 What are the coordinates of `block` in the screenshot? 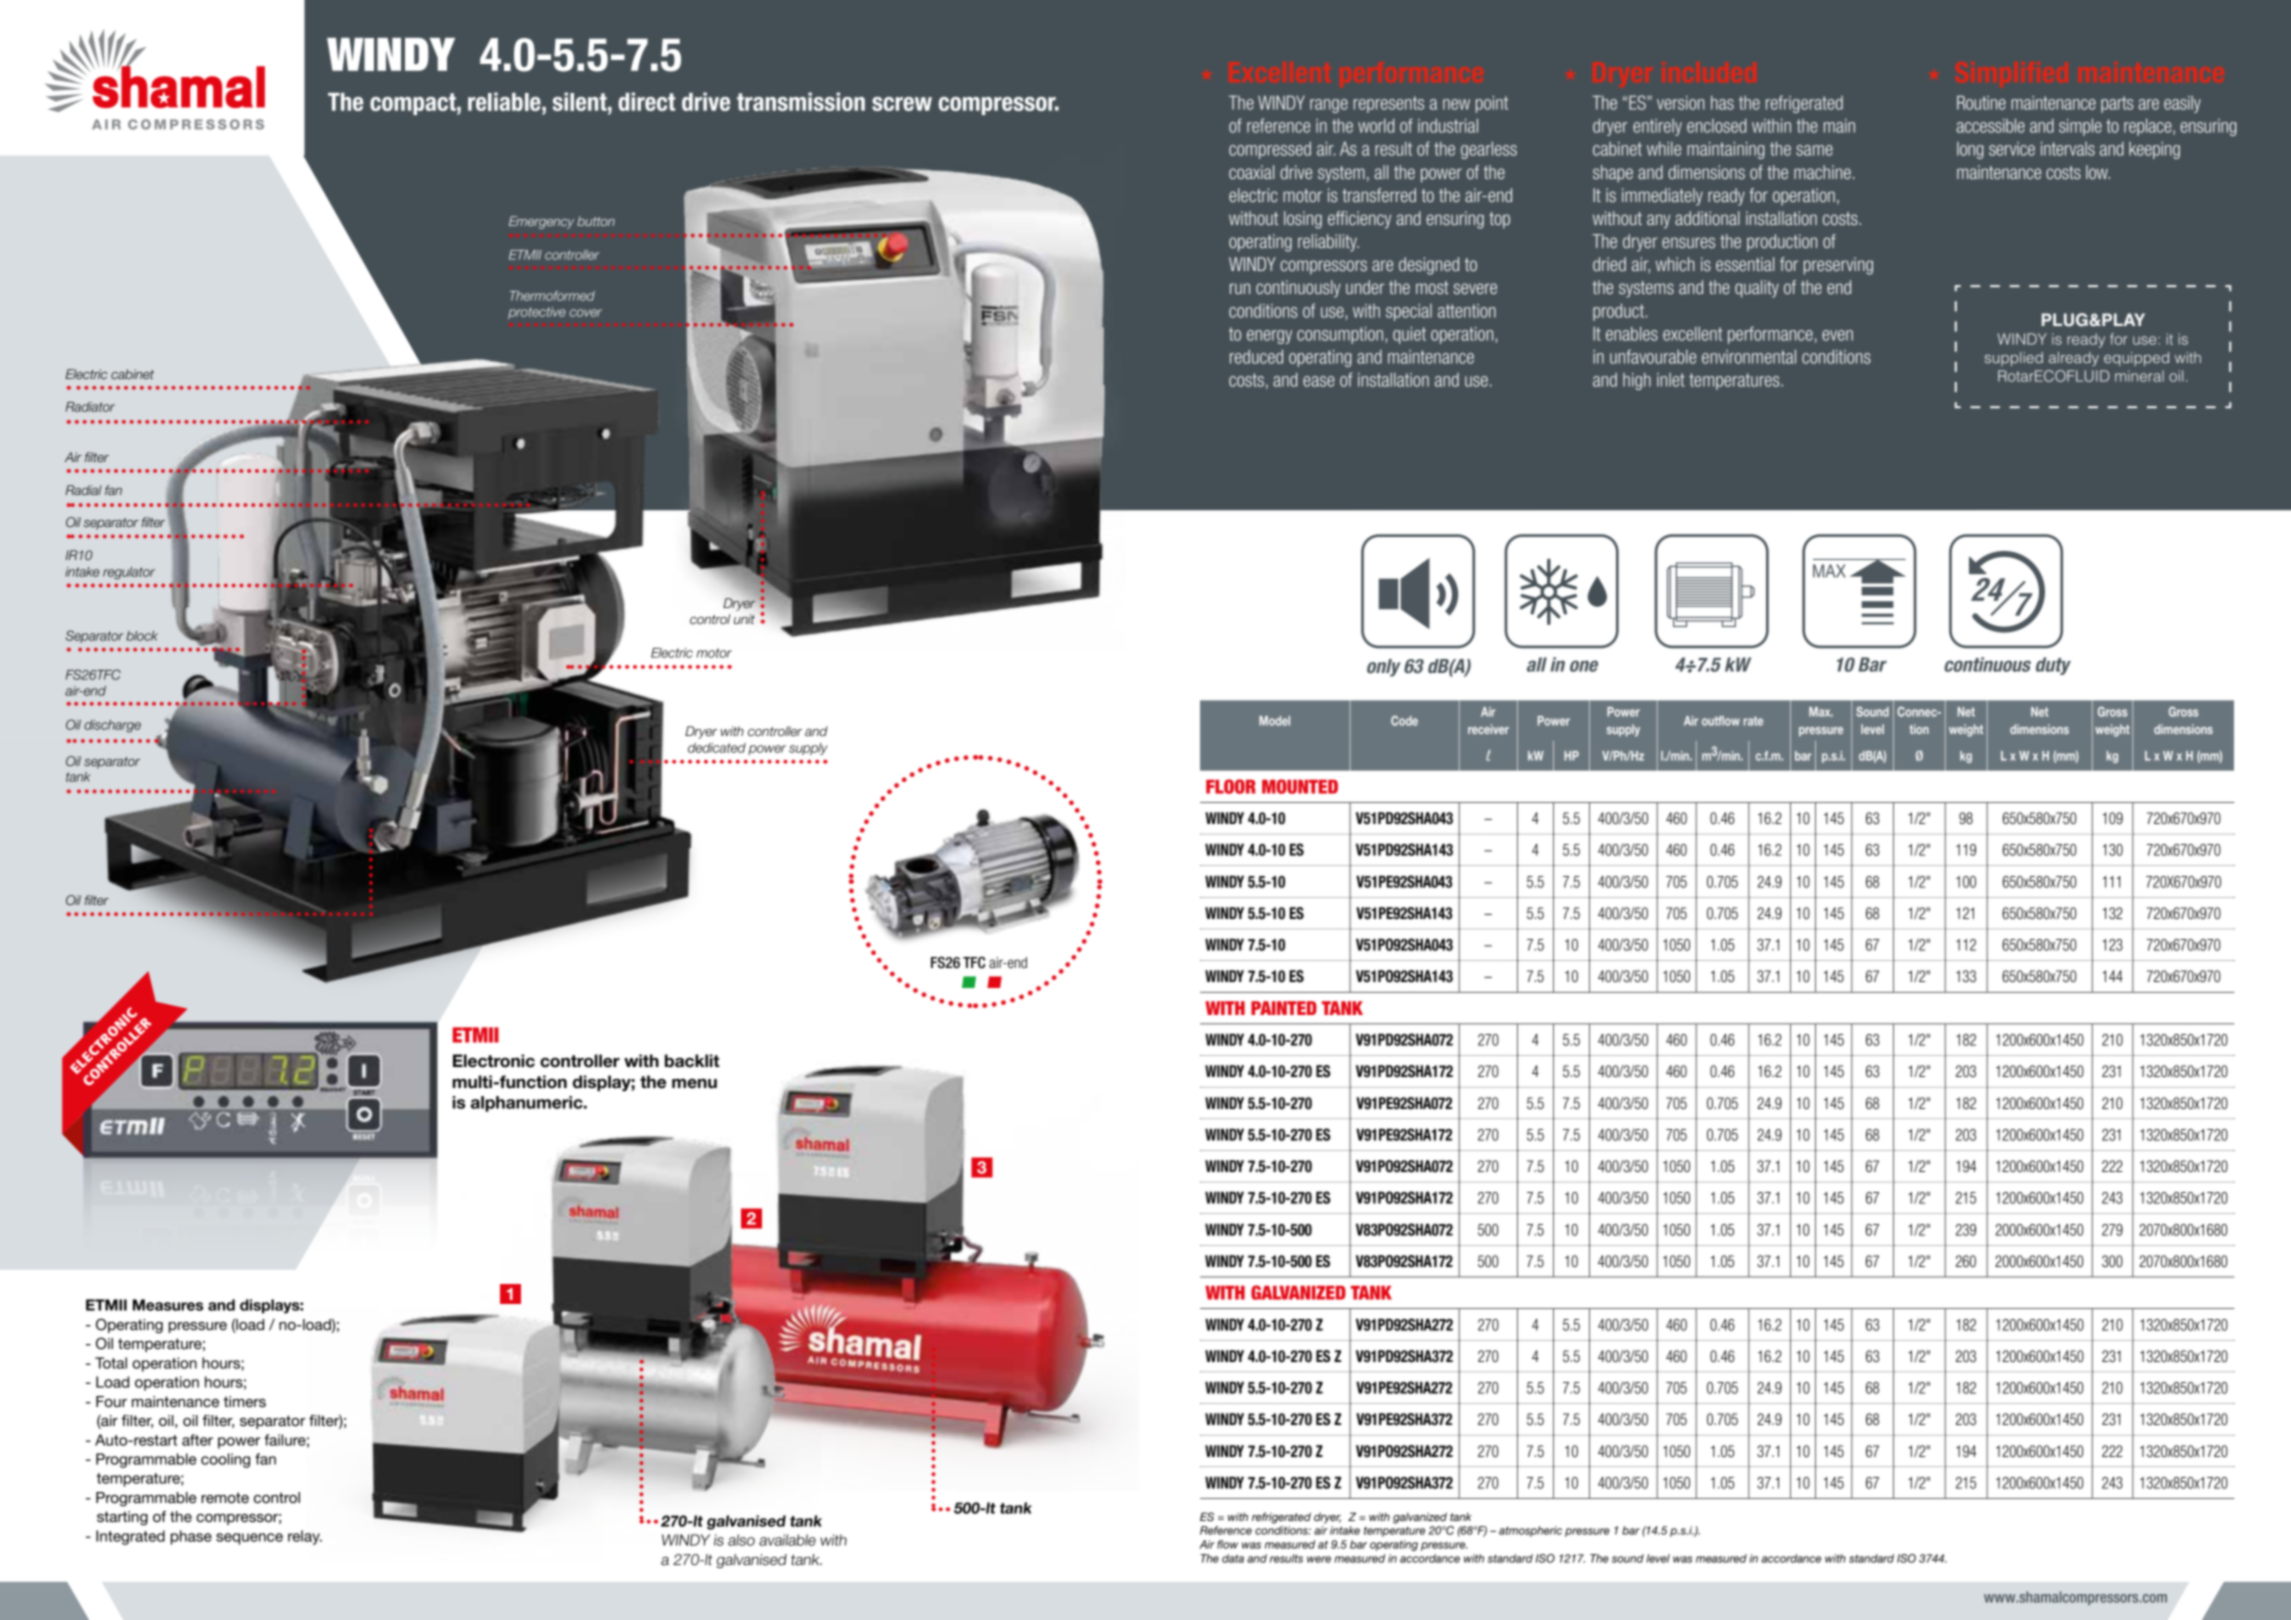 It's located at (142, 636).
